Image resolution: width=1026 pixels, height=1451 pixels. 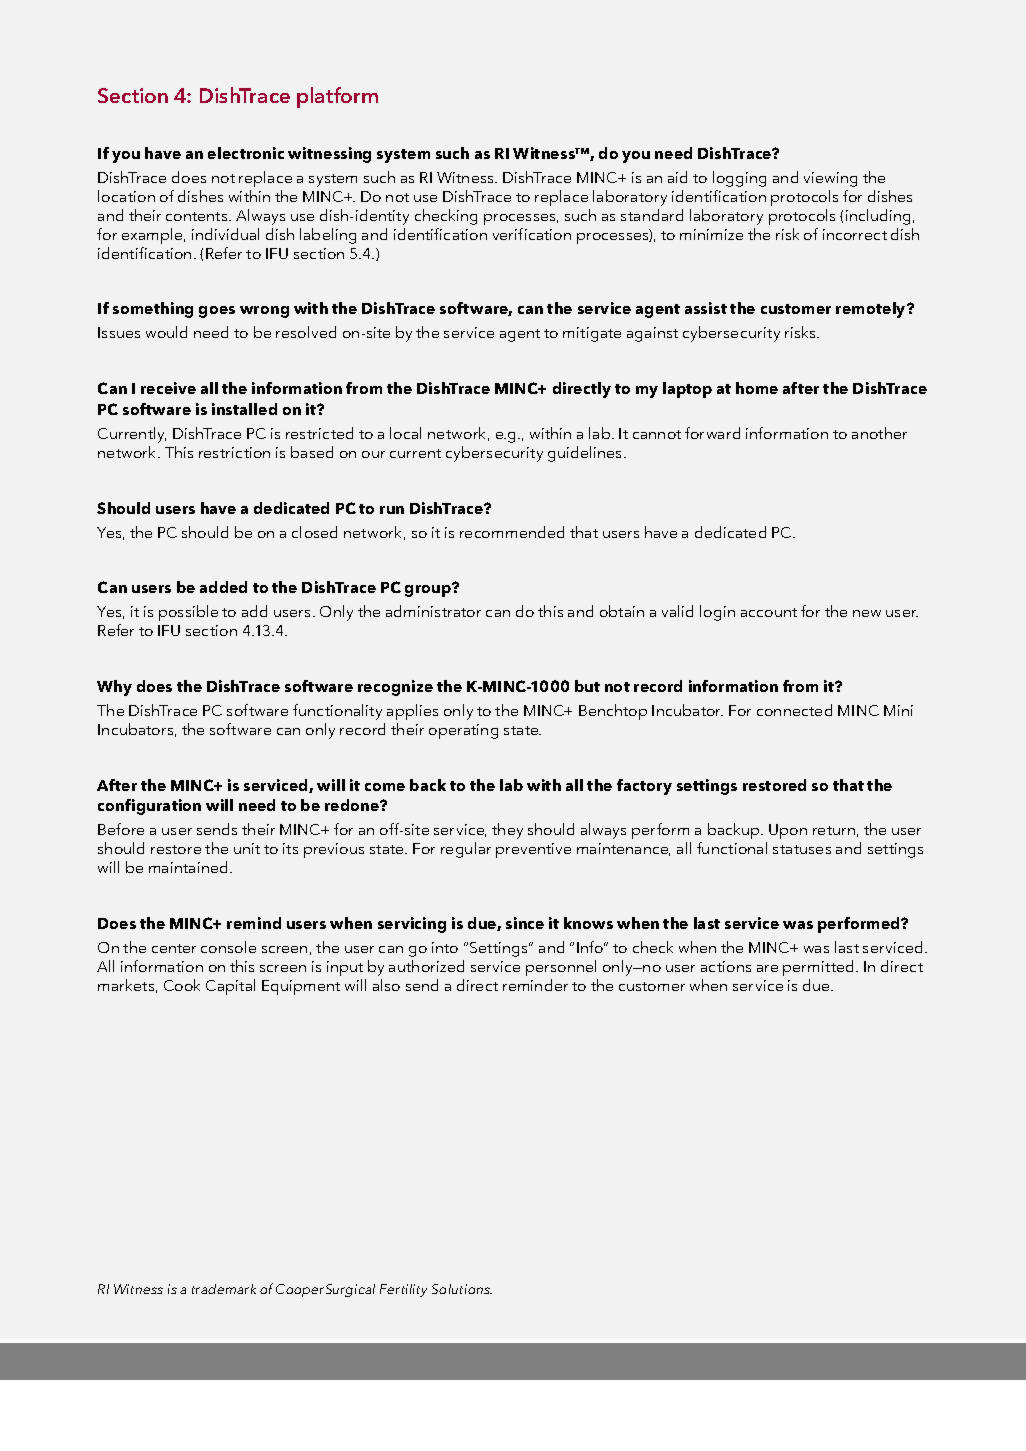 I want to click on permitted, so click(x=820, y=968).
